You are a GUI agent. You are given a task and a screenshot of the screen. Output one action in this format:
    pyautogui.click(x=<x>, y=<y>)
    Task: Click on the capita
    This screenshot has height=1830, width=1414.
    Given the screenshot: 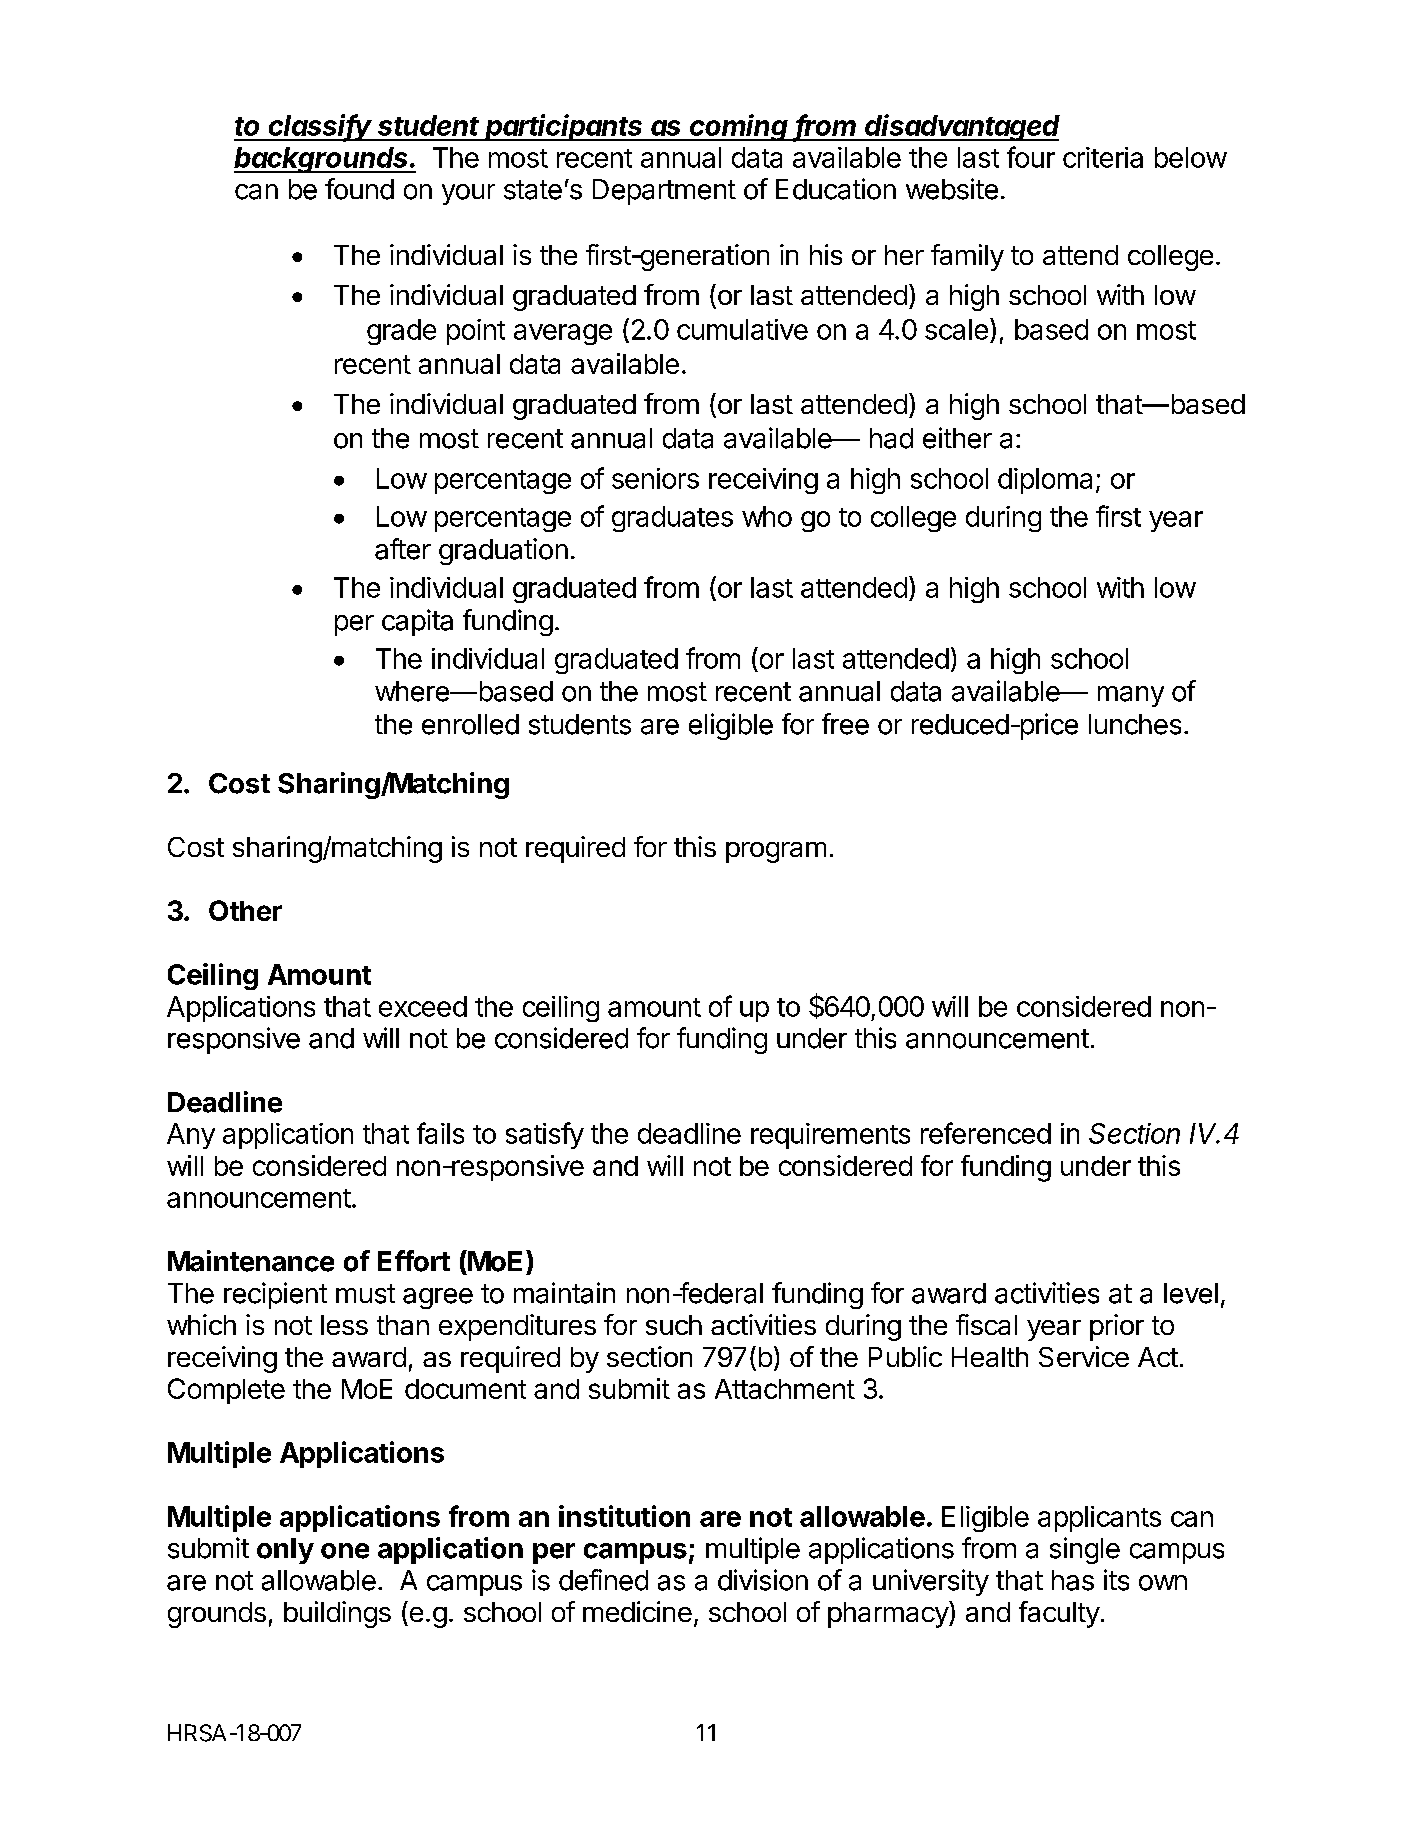 What is the action you would take?
    pyautogui.click(x=417, y=622)
